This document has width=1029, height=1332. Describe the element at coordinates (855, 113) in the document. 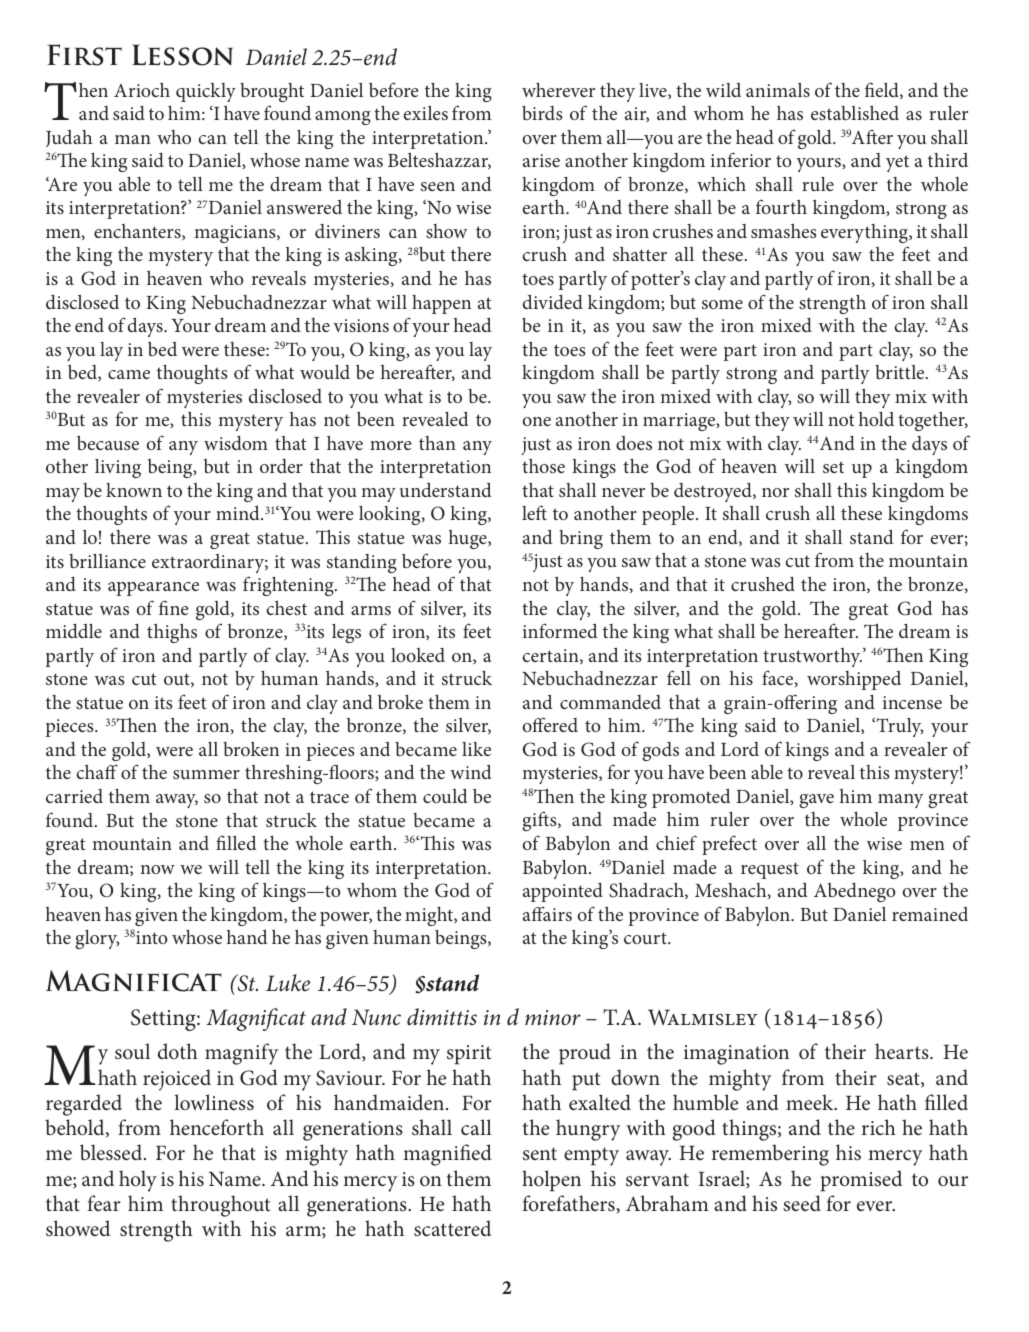

I see `established` at that location.
